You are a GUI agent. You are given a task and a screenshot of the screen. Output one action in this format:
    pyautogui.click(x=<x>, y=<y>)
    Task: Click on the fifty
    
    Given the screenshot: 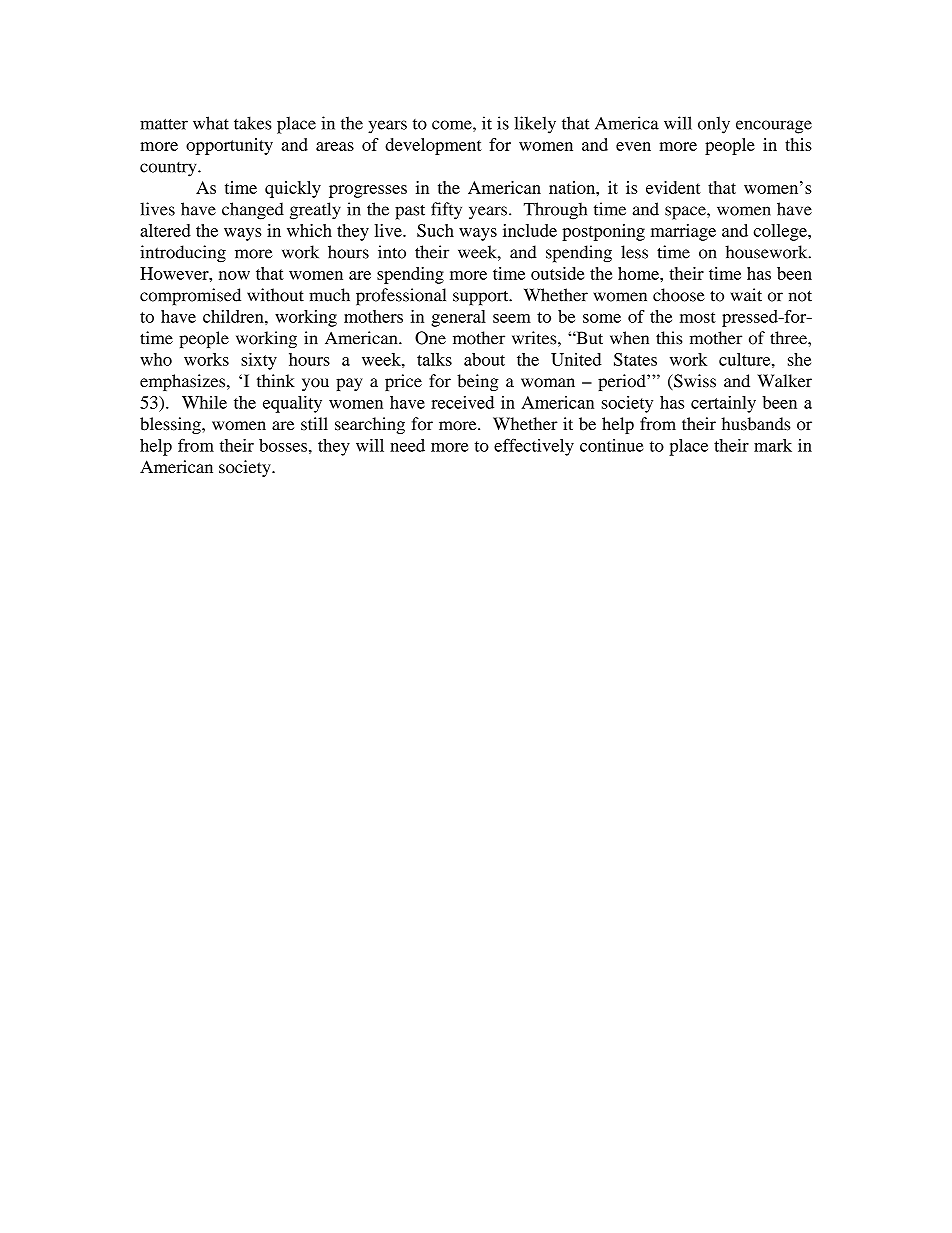 What is the action you would take?
    pyautogui.click(x=446, y=211)
